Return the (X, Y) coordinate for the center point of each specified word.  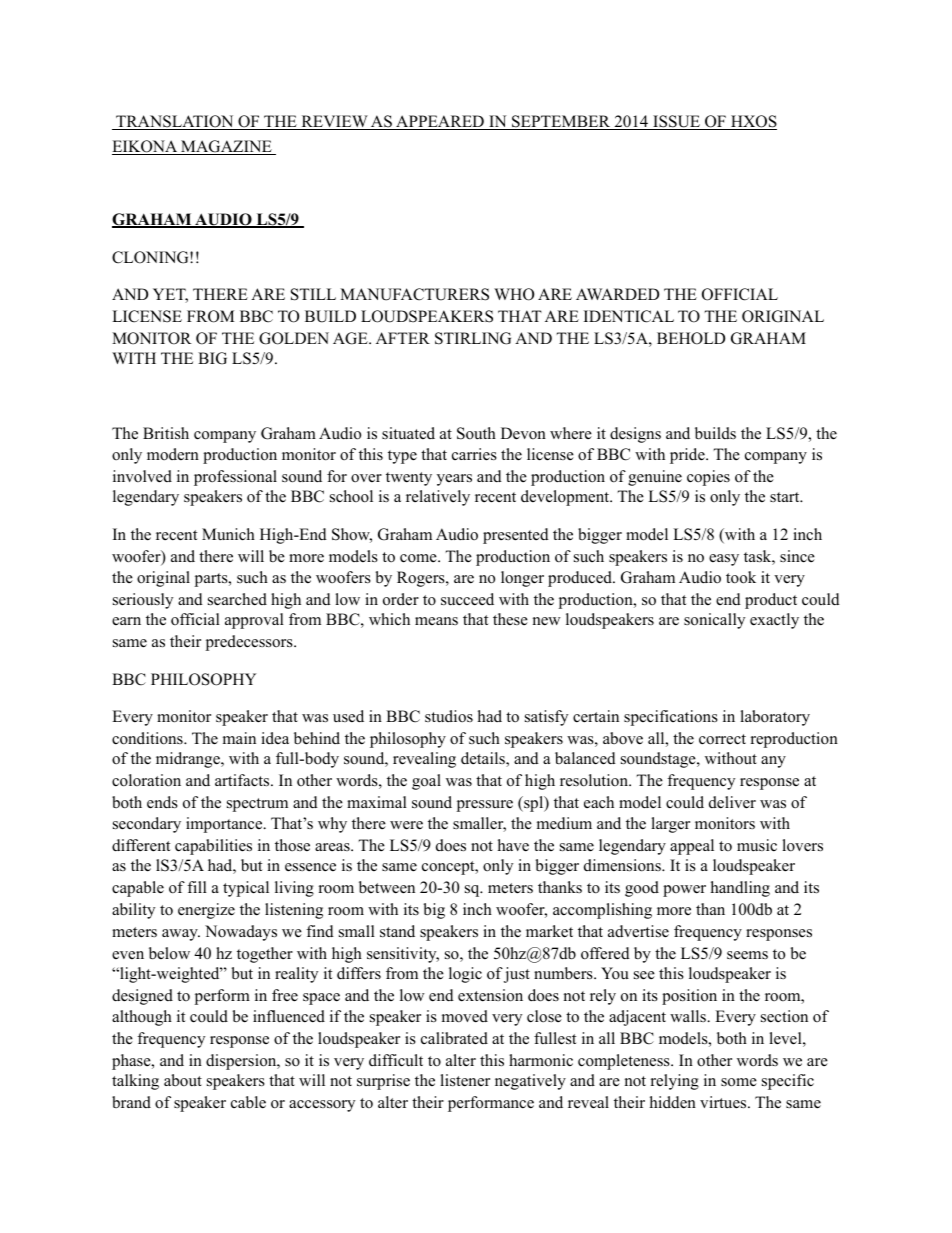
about (183, 1080)
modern (173, 454)
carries (474, 454)
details (484, 759)
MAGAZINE (226, 147)
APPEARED (440, 122)
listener (465, 1080)
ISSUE (676, 122)
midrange (189, 760)
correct (722, 739)
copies (708, 478)
